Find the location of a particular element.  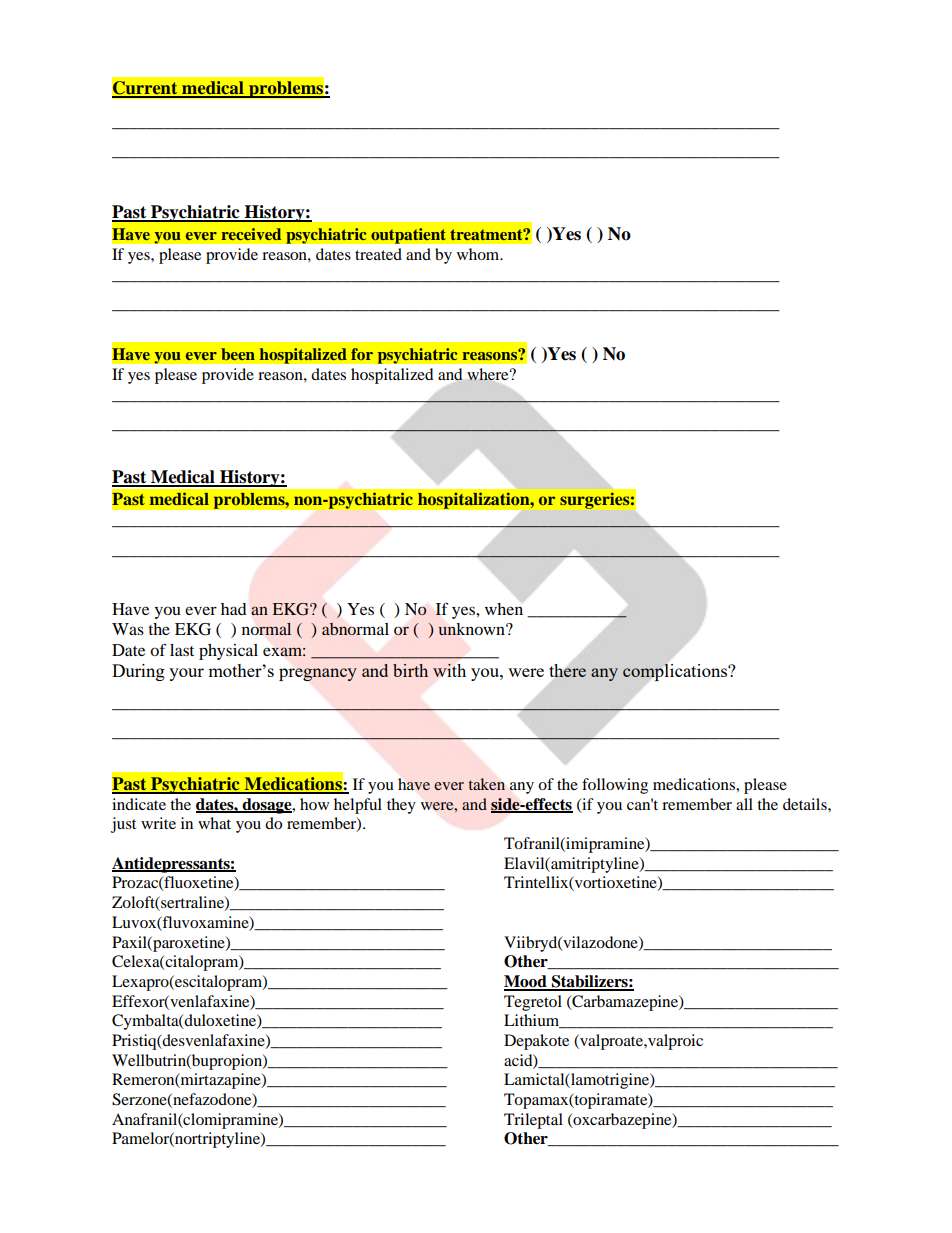

what is located at coordinates (214, 823).
